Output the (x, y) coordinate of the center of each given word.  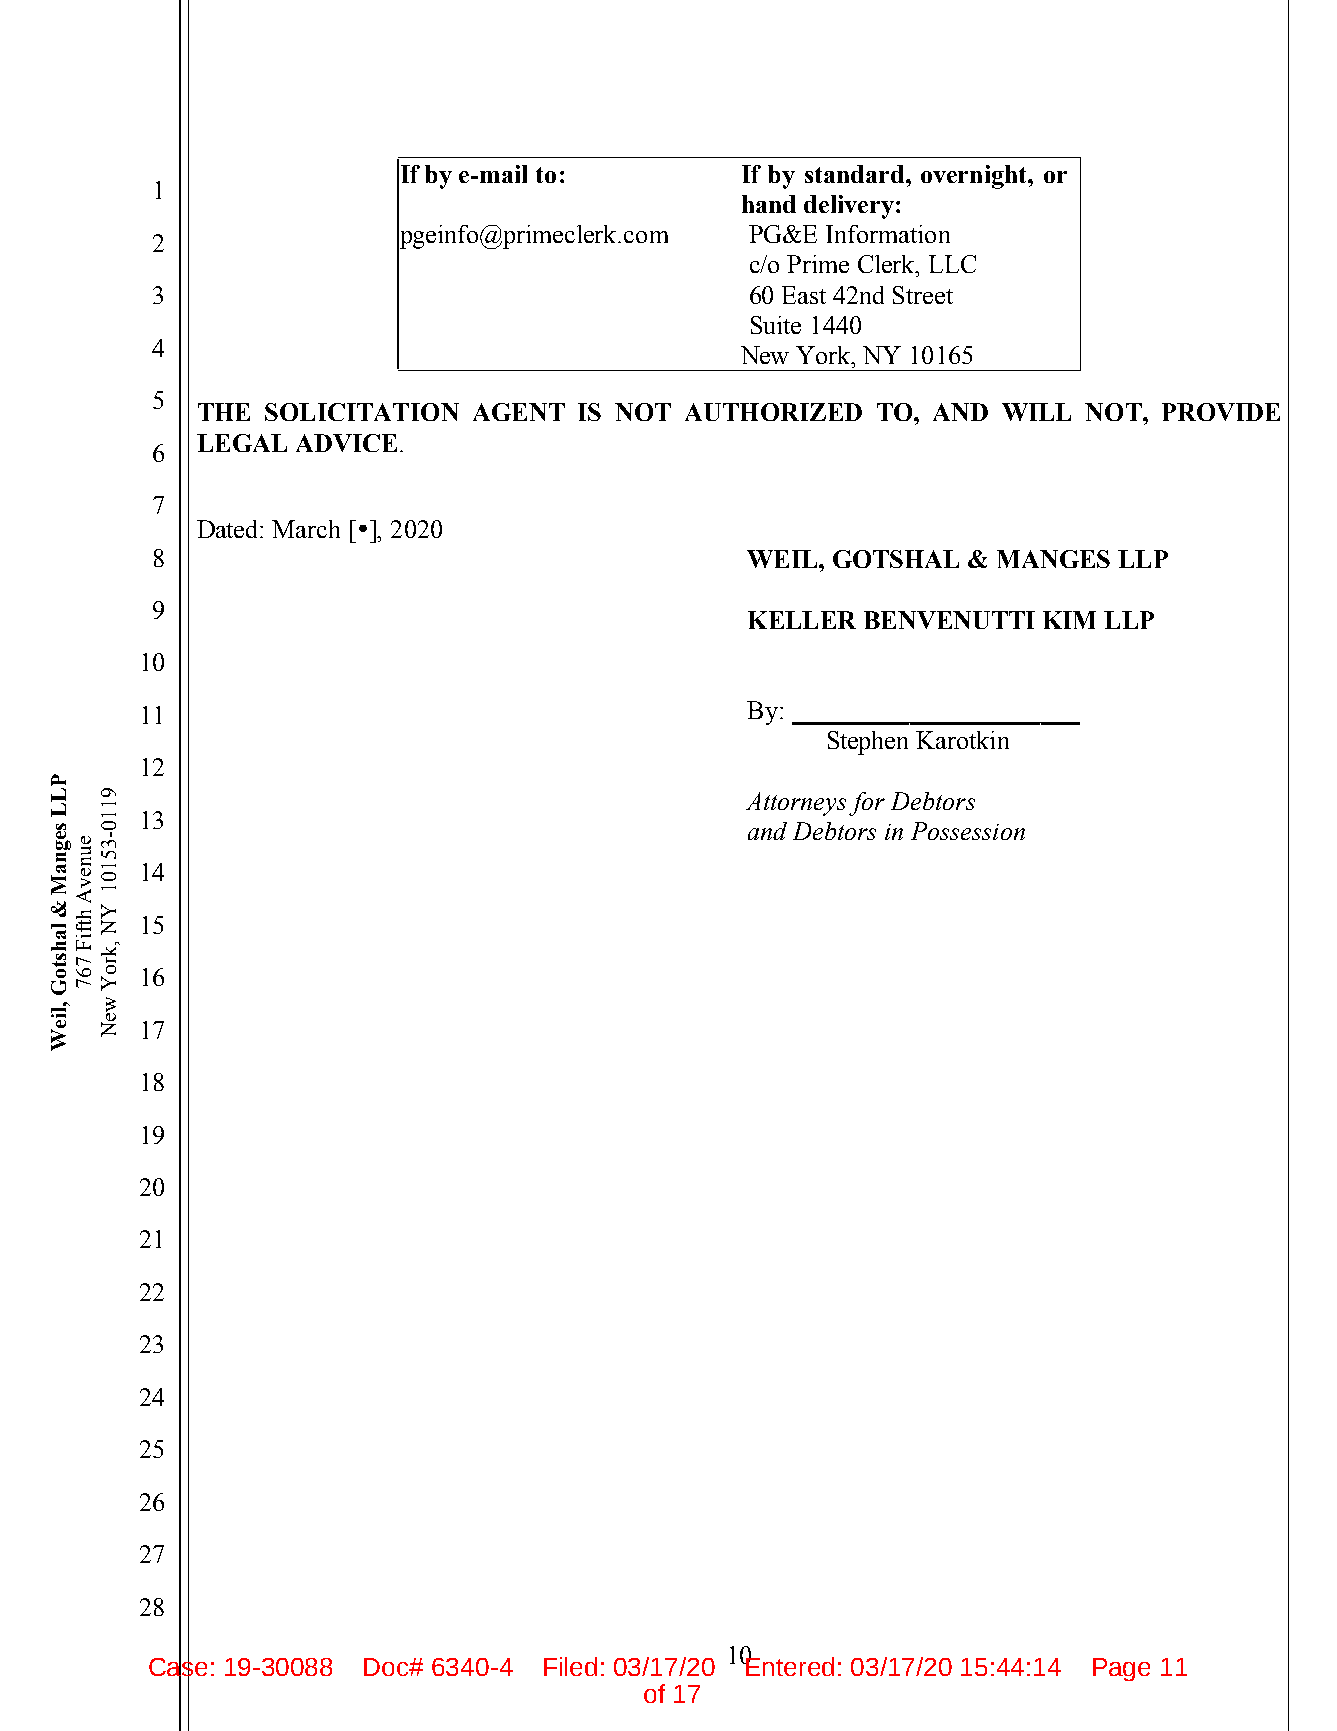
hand (769, 204)
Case (178, 1667)
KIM (1069, 620)
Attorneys (796, 804)
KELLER (802, 620)
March (306, 529)
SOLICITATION (362, 412)
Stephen (868, 743)
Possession (968, 831)
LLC (952, 264)
